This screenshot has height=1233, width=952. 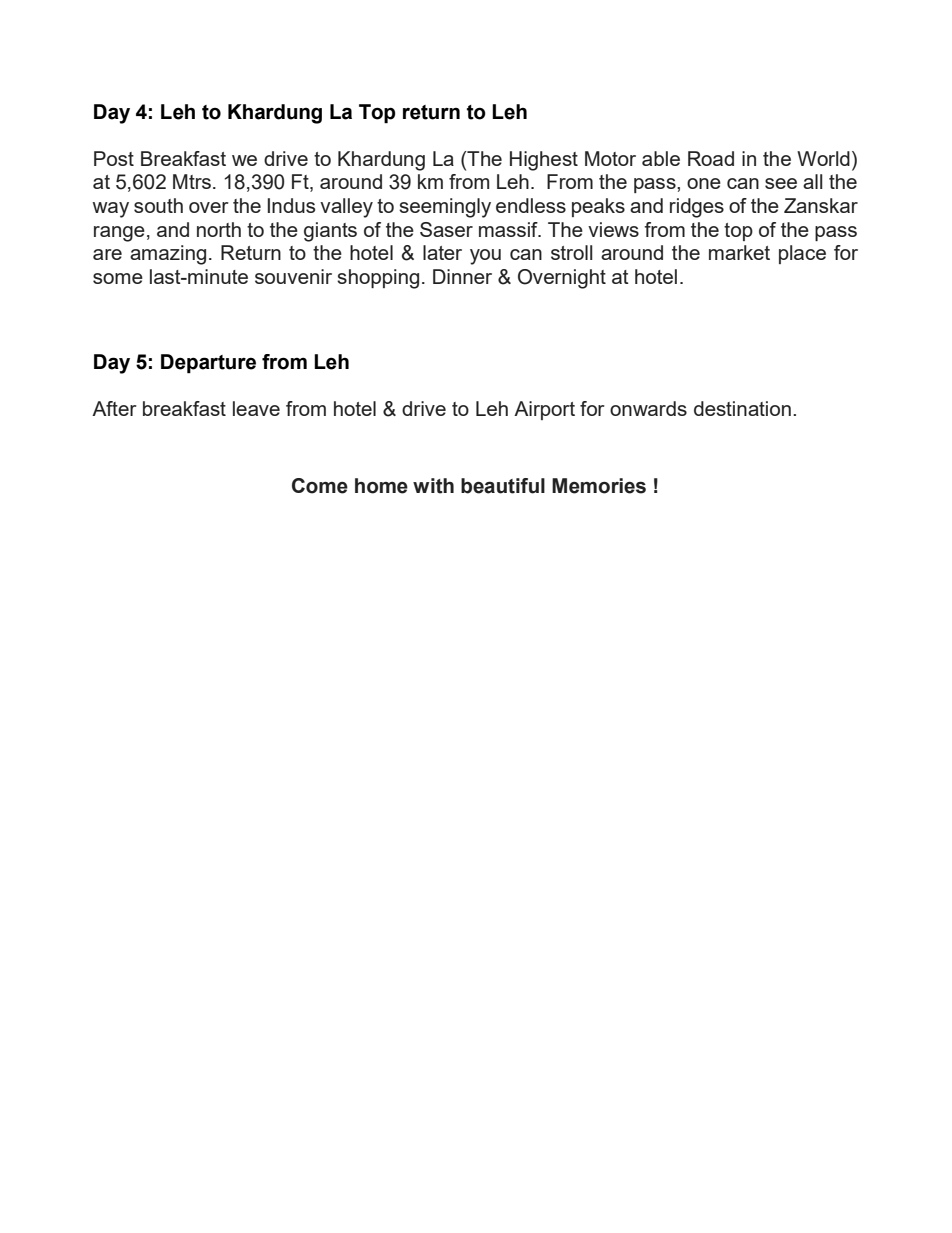 What do you see at coordinates (599, 486) in the screenshot?
I see `Memories` at bounding box center [599, 486].
